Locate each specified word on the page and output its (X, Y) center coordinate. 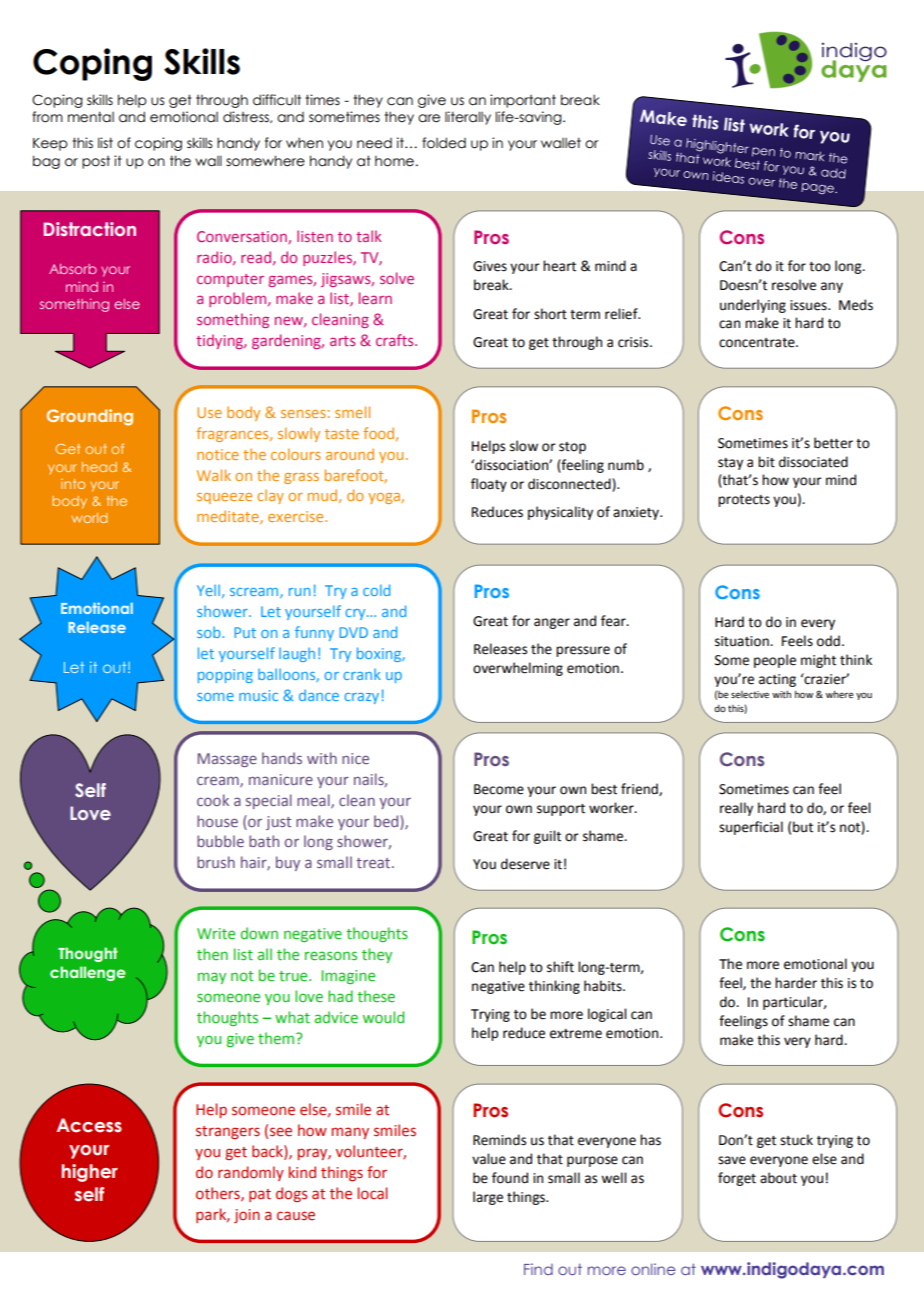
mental (91, 117)
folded (444, 143)
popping (225, 676)
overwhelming (518, 669)
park (212, 1215)
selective (750, 694)
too (820, 267)
